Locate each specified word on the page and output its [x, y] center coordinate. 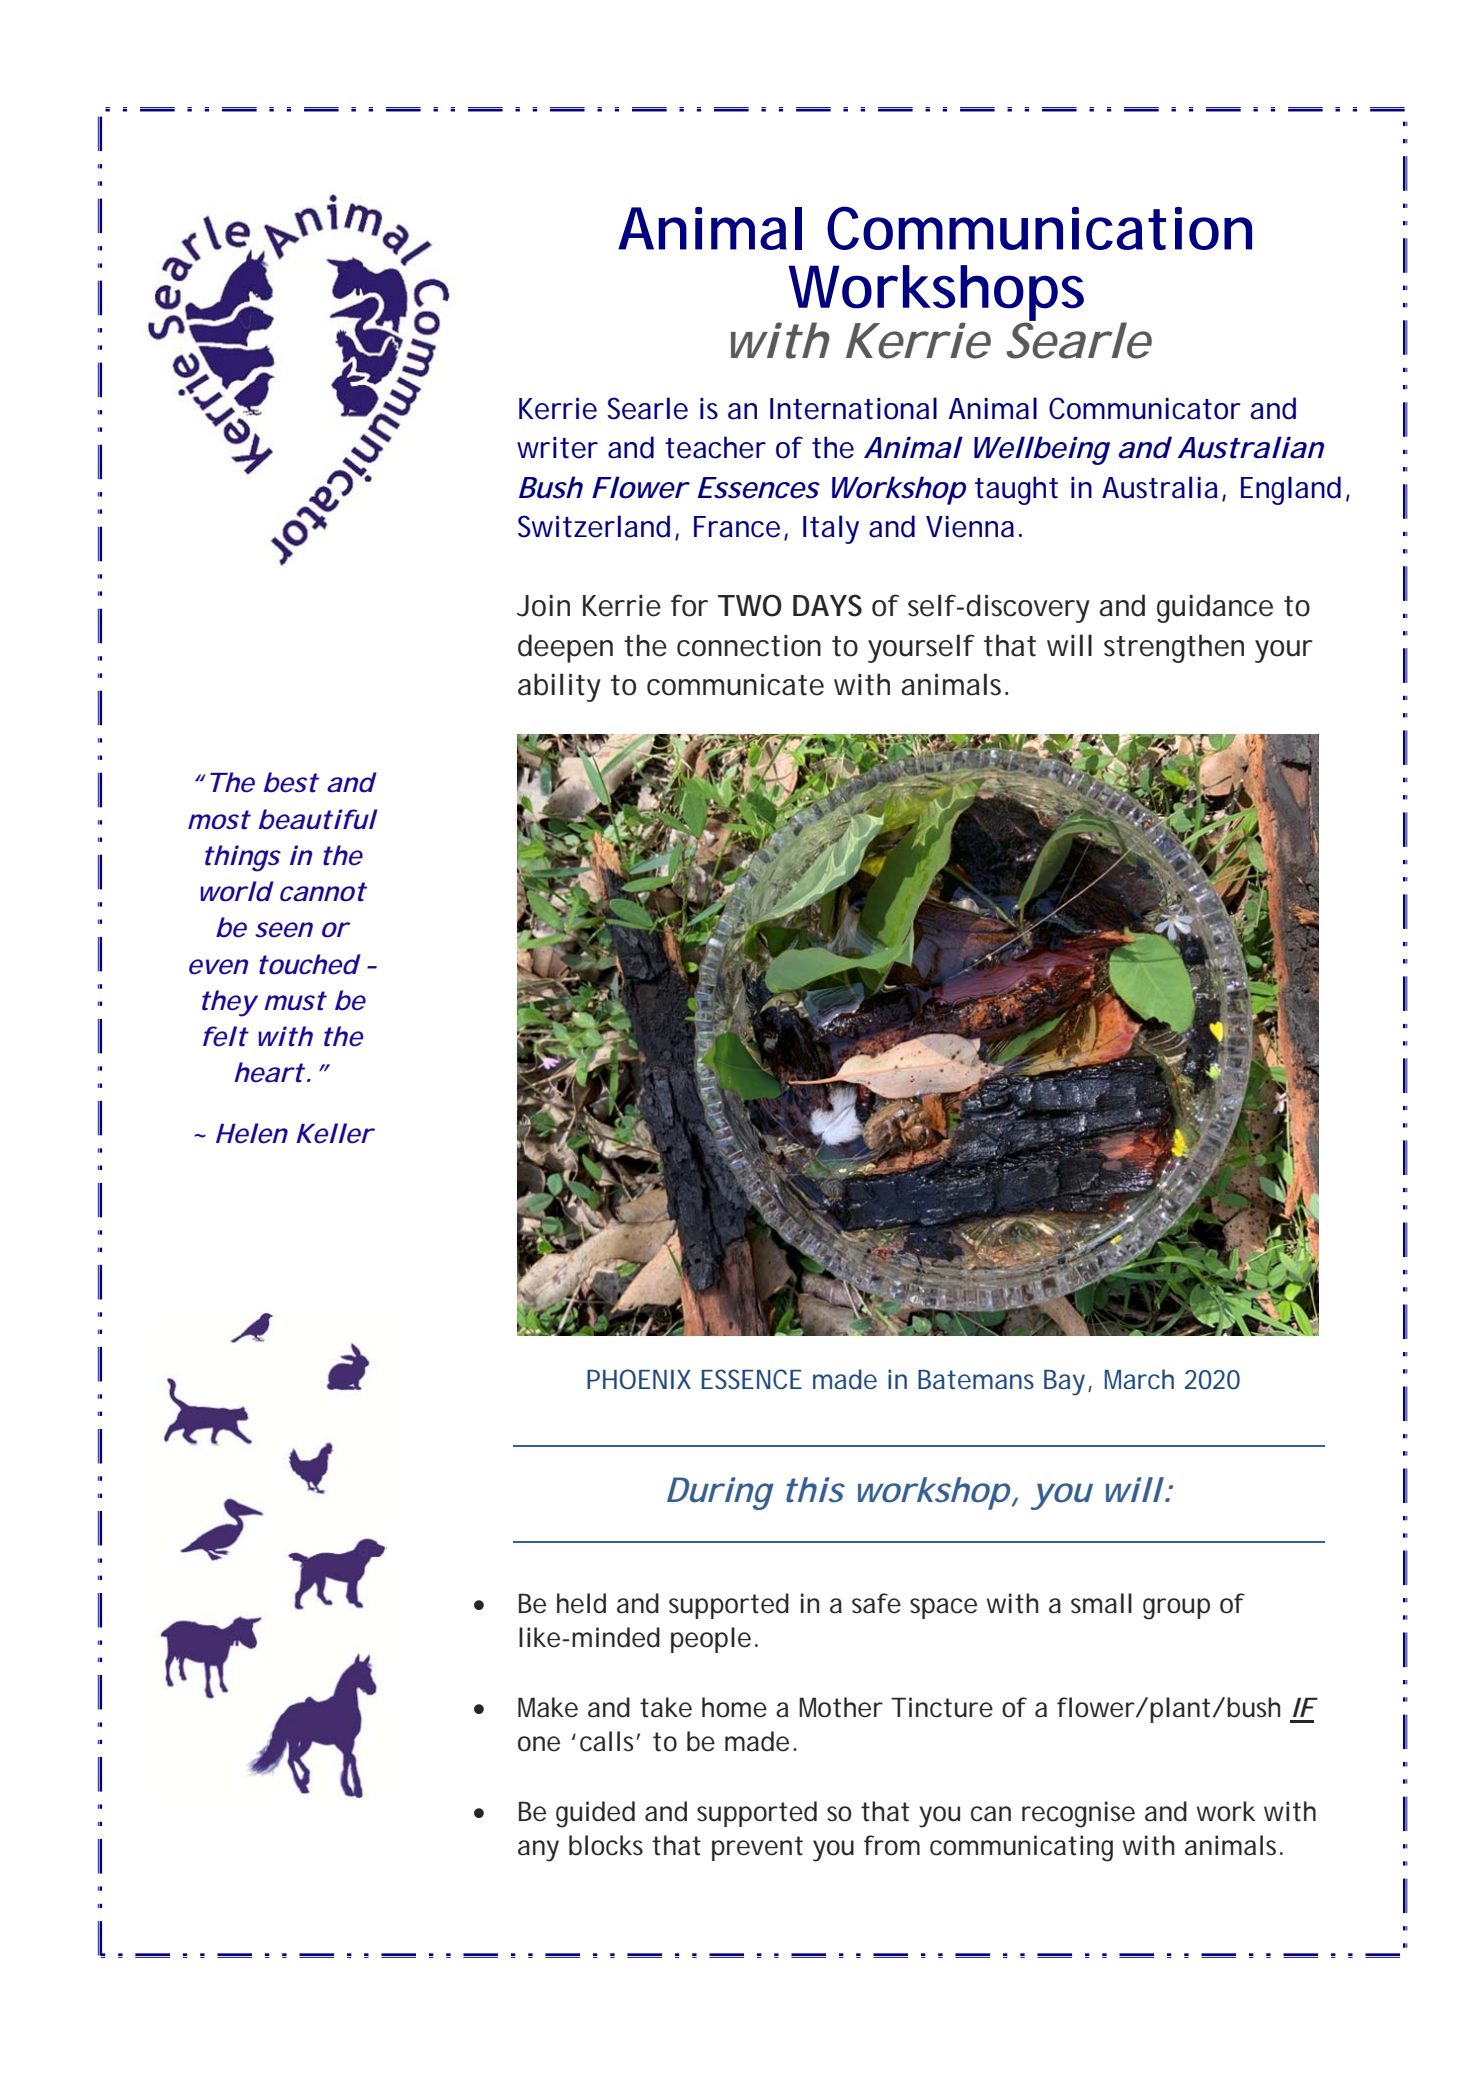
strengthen [1174, 648]
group [1176, 1609]
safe [876, 1603]
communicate [735, 684]
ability [559, 687]
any [538, 1851]
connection [749, 646]
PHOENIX [639, 1379]
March [1139, 1379]
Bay [1064, 1383]
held [581, 1603]
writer [557, 448]
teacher [715, 447]
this [815, 1490]
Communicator [1145, 408]
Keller [334, 1133]
